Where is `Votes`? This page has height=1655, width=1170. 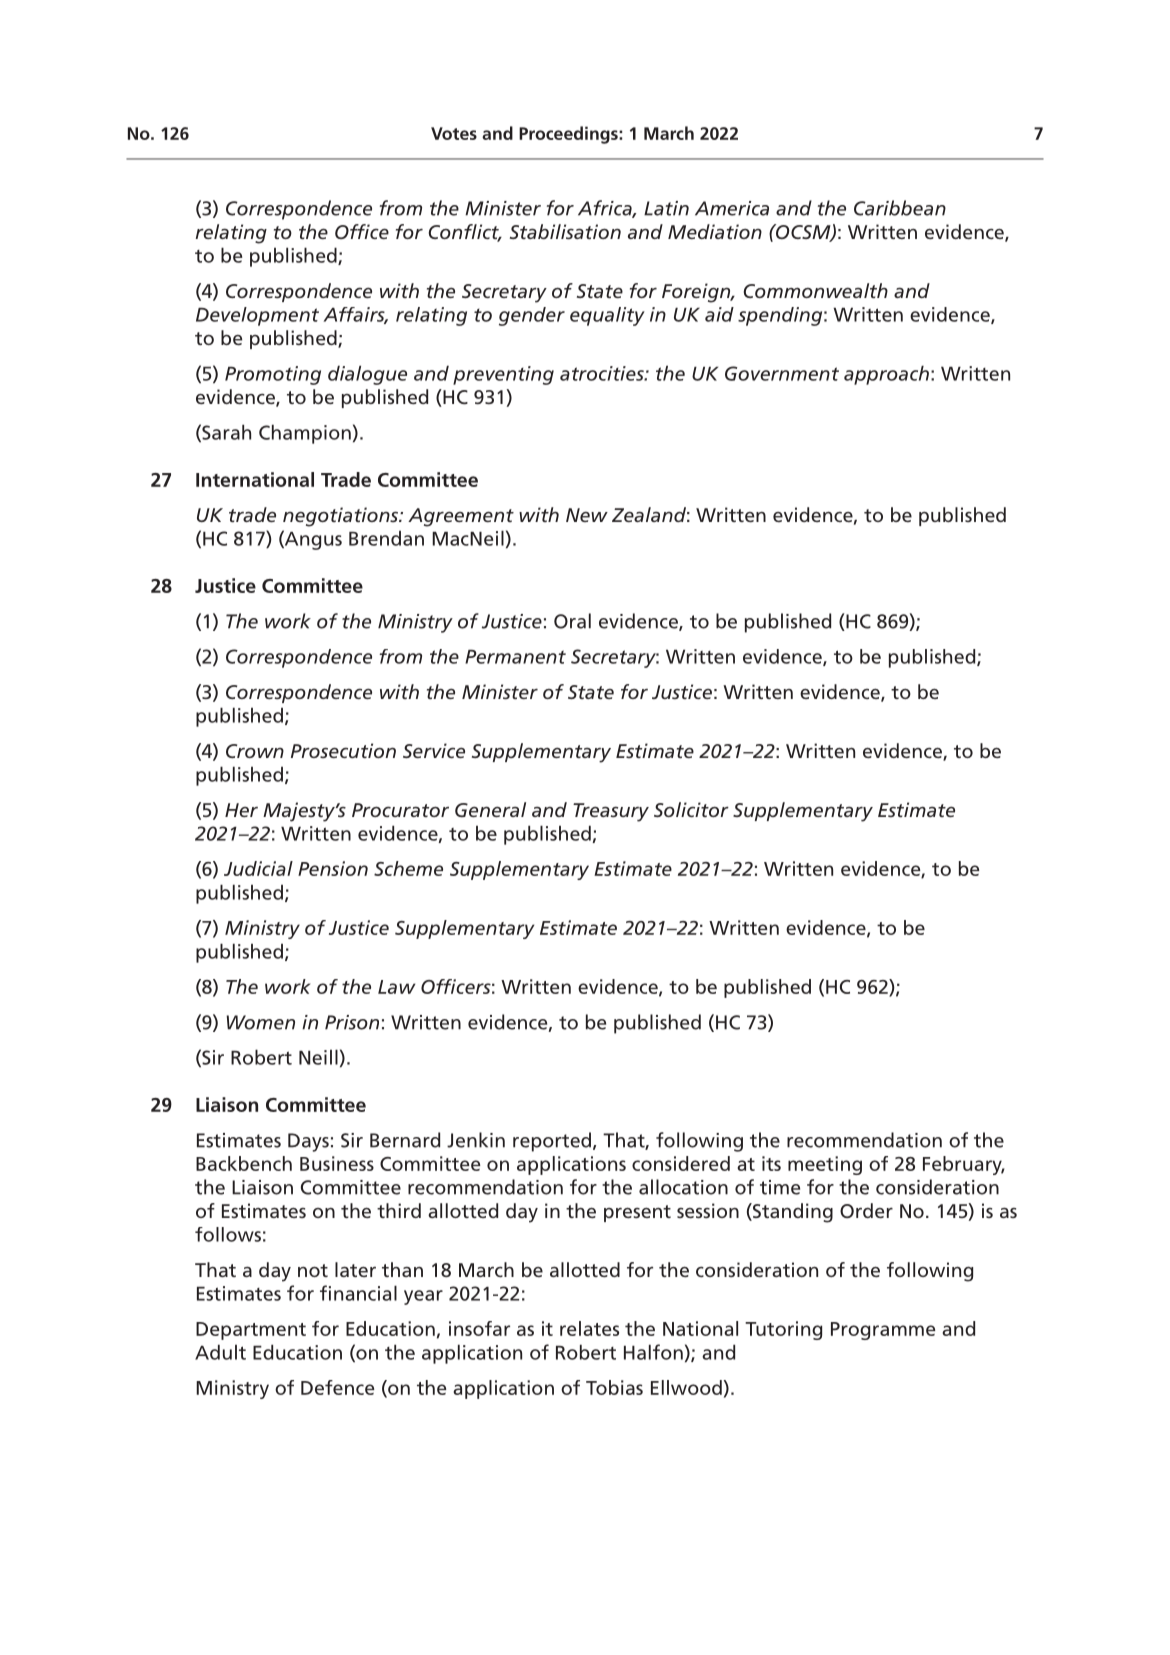
Votes is located at coordinates (454, 133).
